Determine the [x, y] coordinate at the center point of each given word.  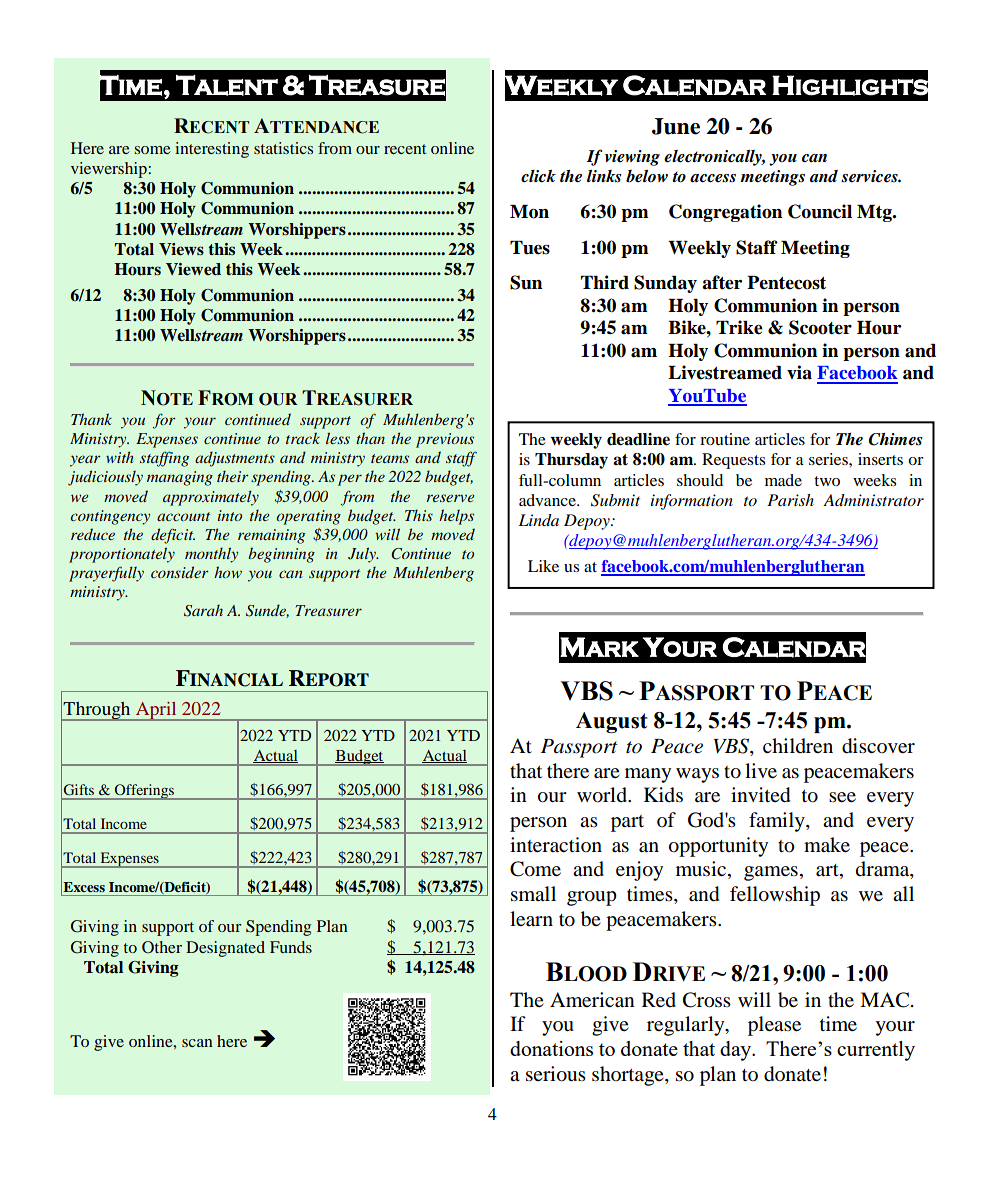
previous [445, 440]
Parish [790, 500]
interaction [556, 845]
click [538, 176]
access [713, 178]
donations [551, 1048]
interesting [212, 150]
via [799, 372]
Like [543, 566]
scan [197, 1043]
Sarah [203, 610]
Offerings [144, 792]
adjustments [235, 459]
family [778, 822]
